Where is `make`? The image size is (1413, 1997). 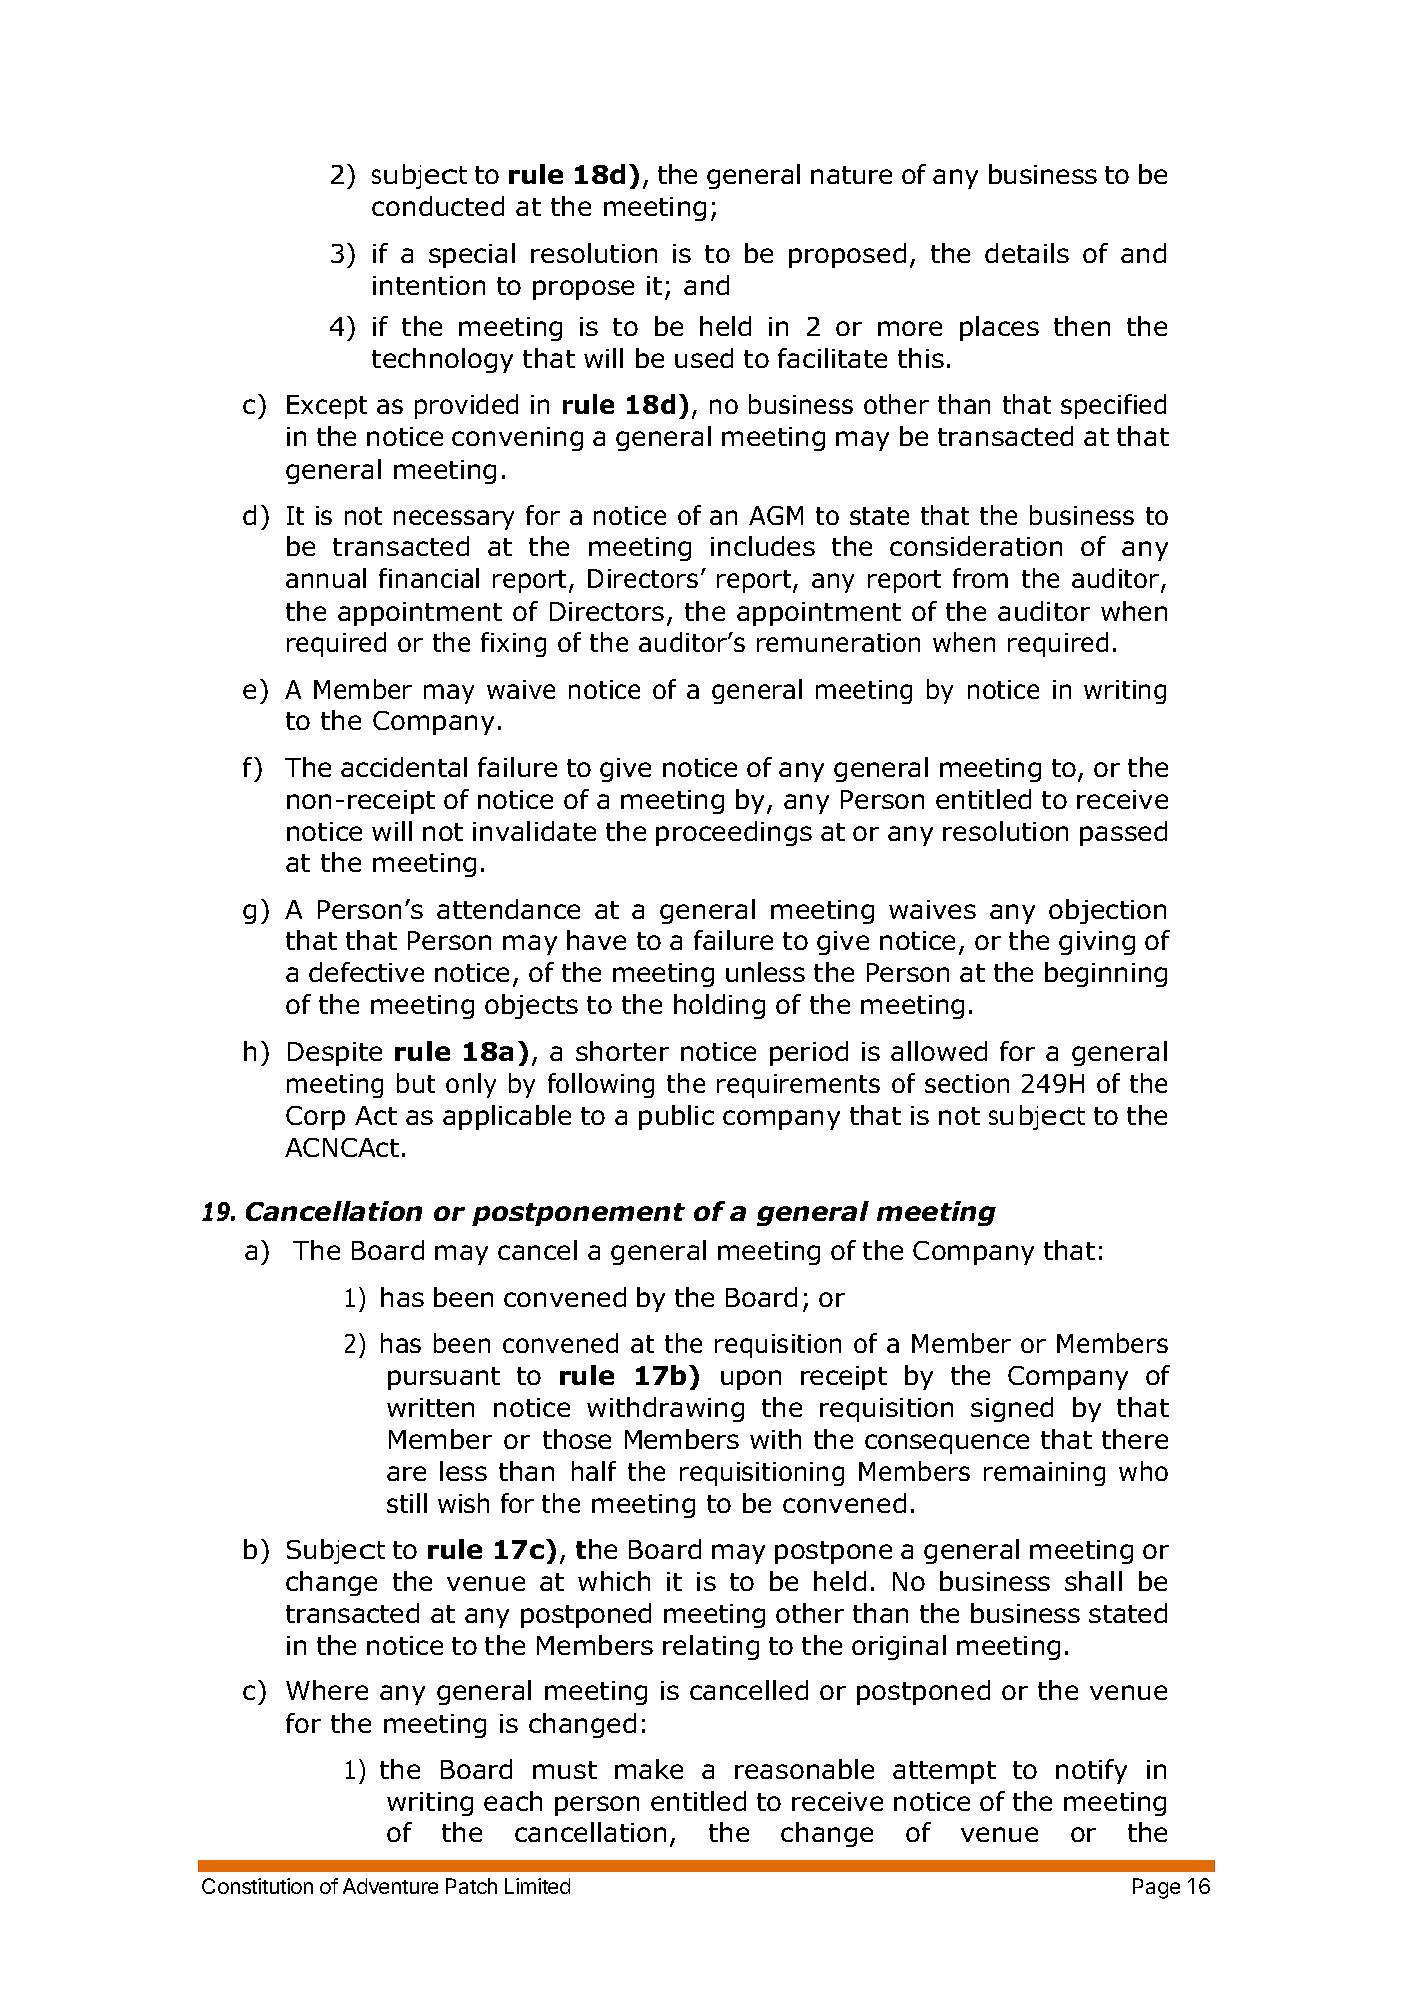 make is located at coordinates (649, 1769).
